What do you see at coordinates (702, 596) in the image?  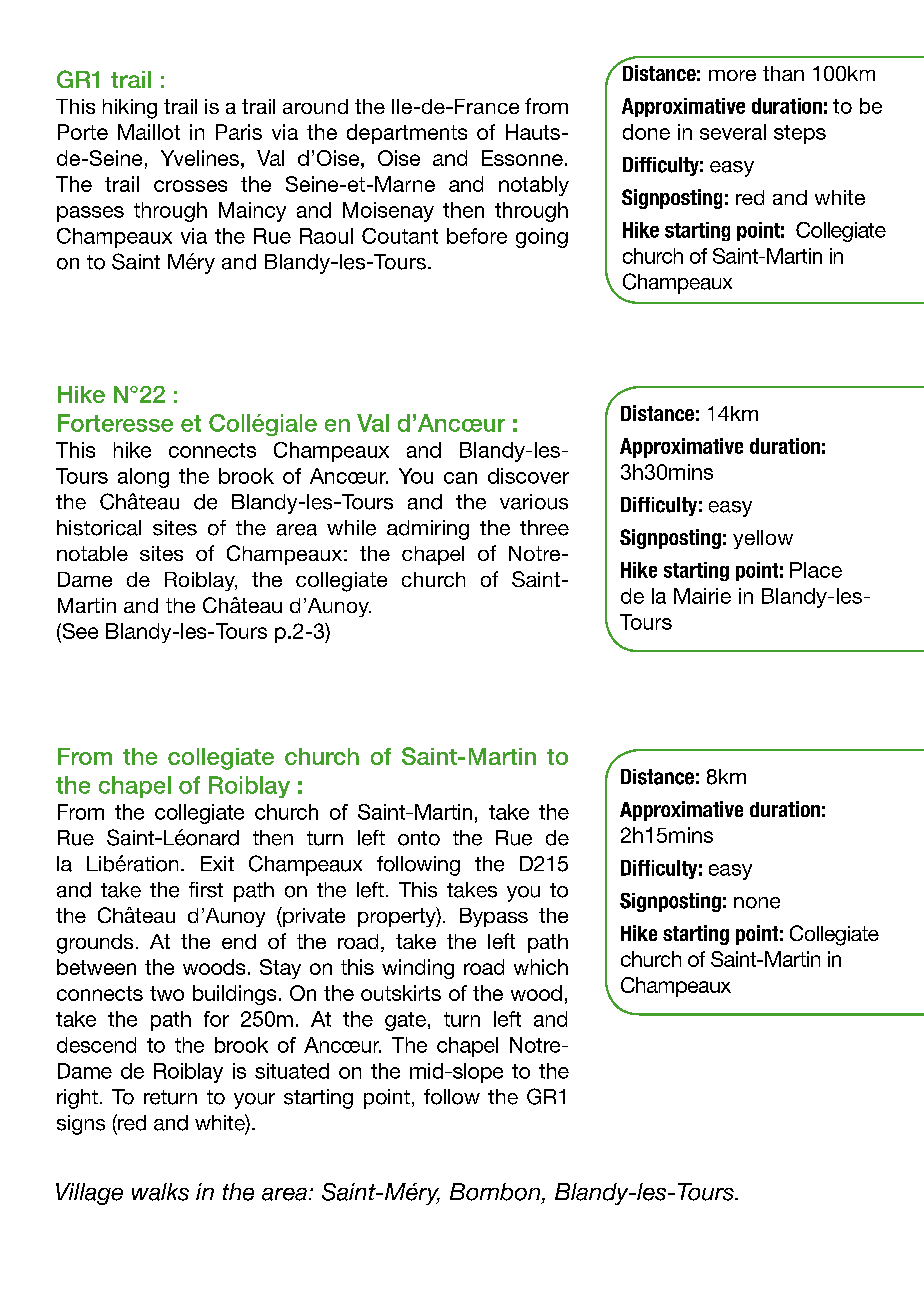 I see `Mairie` at bounding box center [702, 596].
